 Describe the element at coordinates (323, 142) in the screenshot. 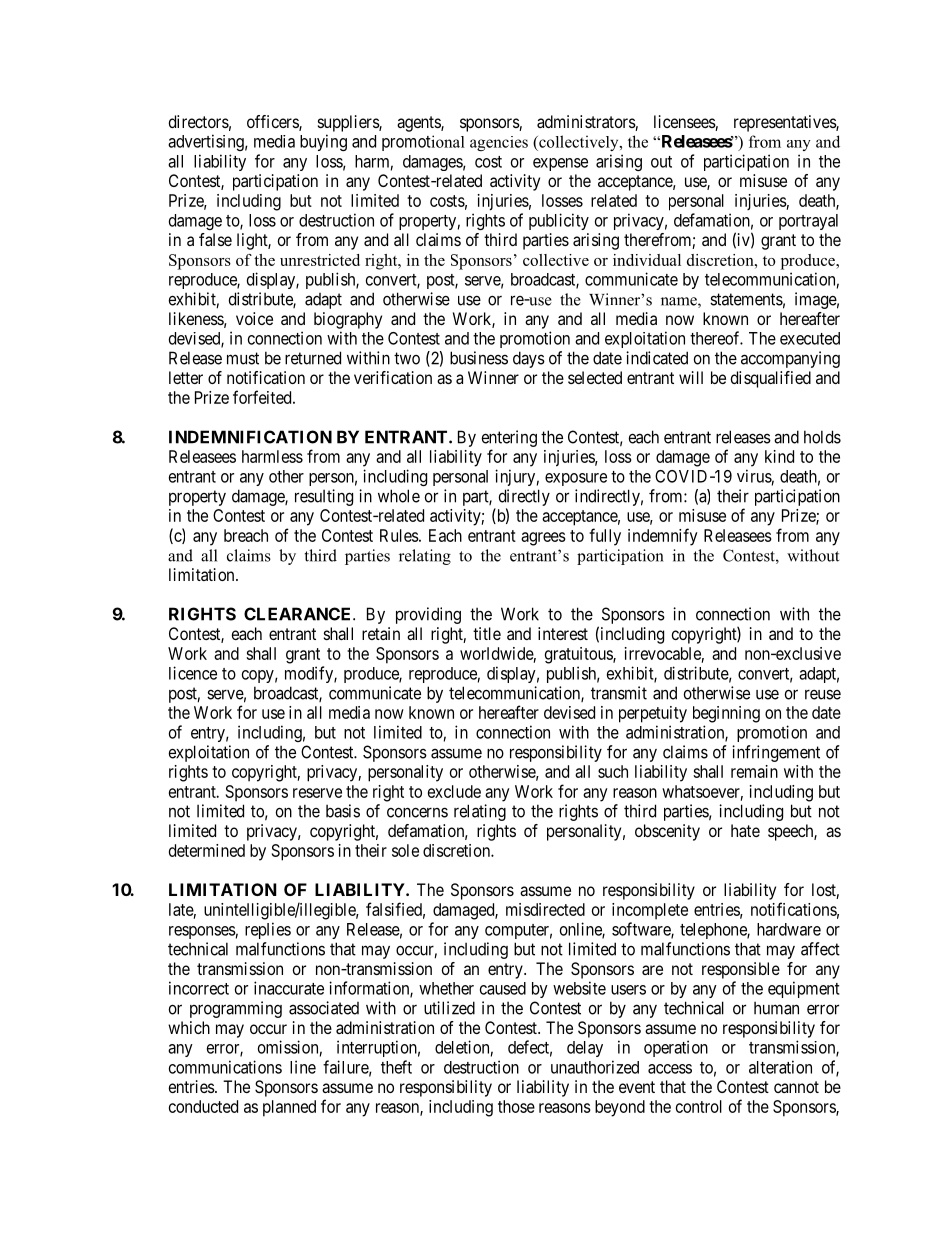

I see `buying` at that location.
